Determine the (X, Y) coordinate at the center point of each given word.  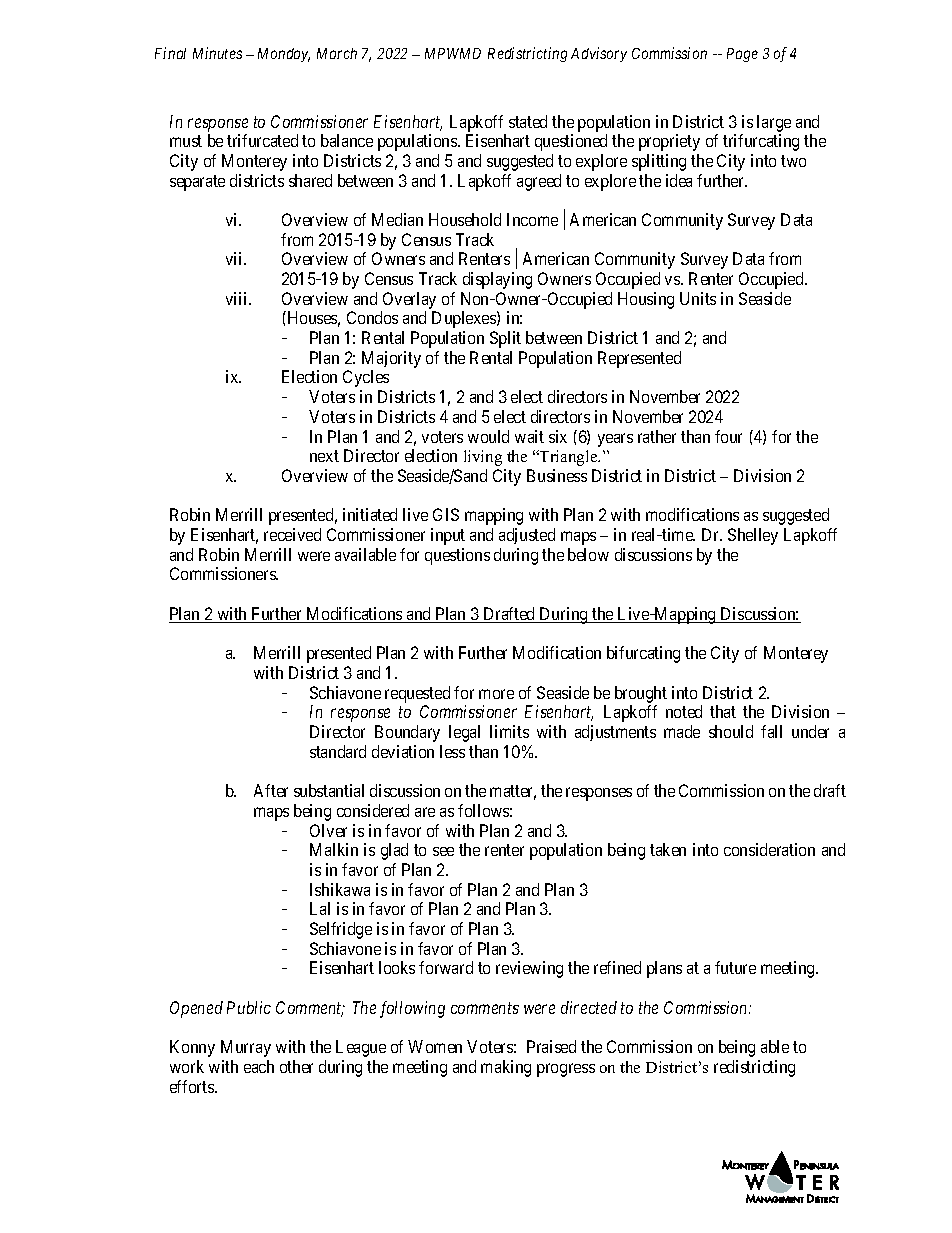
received (292, 534)
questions (457, 556)
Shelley (753, 536)
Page (742, 55)
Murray (246, 1048)
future (735, 967)
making (506, 1068)
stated (528, 121)
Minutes (217, 53)
